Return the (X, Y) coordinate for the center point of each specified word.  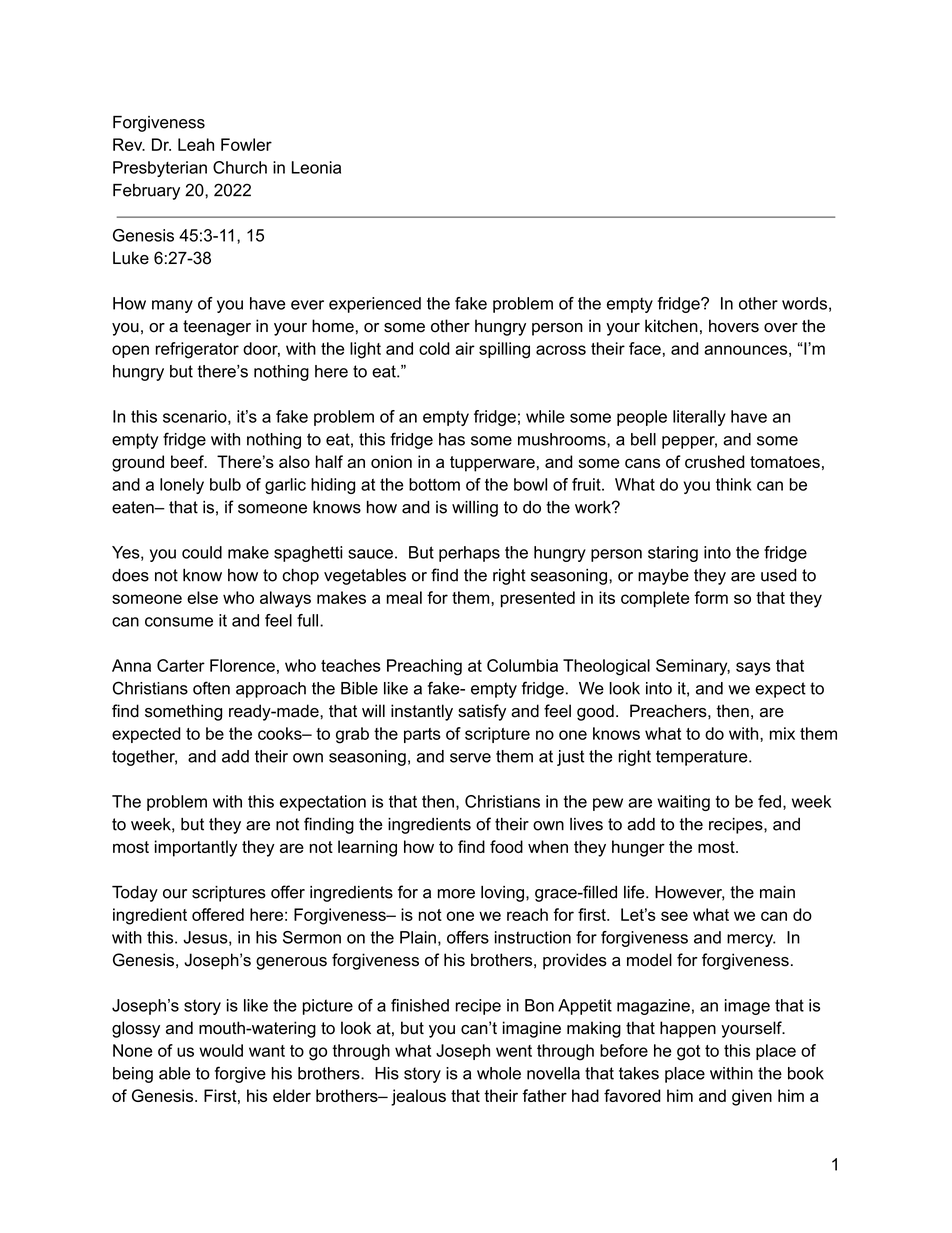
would (221, 1050)
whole (499, 1073)
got (688, 1053)
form (711, 597)
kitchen (671, 326)
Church (240, 167)
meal (404, 597)
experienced (375, 305)
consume (179, 622)
